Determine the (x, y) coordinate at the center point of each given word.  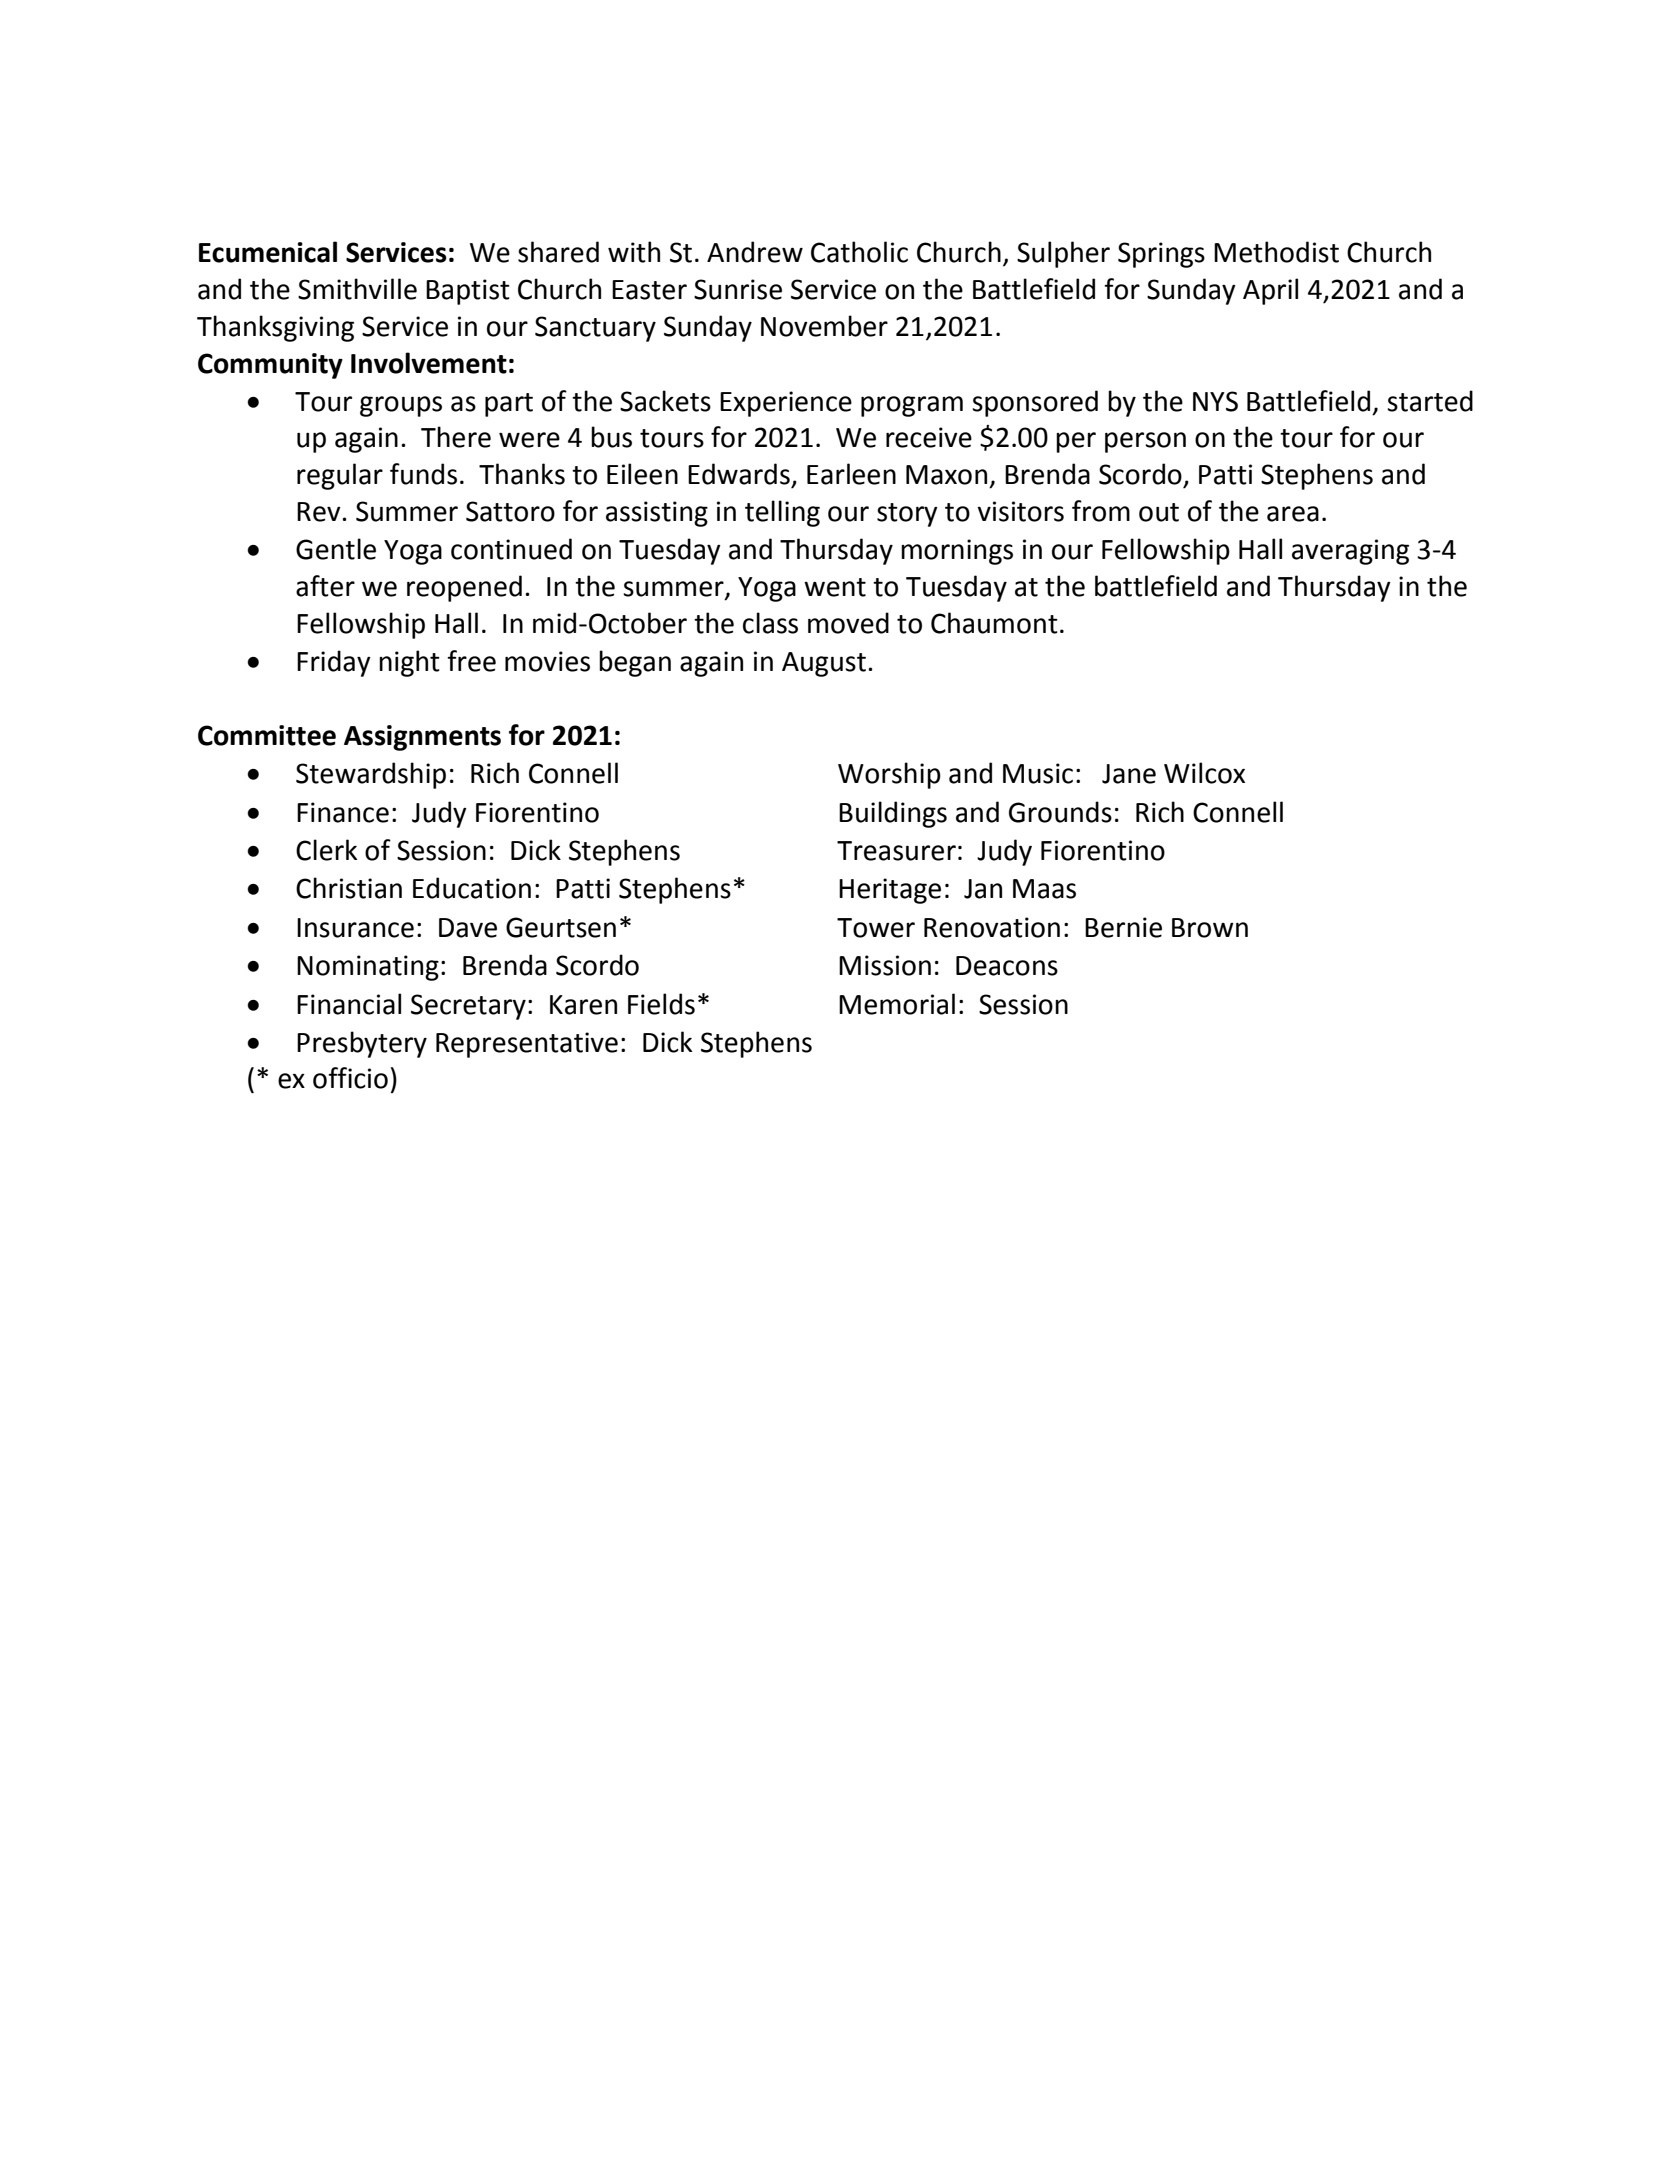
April (1270, 291)
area (1293, 514)
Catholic (859, 252)
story (907, 515)
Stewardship (371, 775)
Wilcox (1204, 773)
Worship (889, 775)
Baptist (468, 292)
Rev (320, 512)
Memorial (897, 1004)
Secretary (468, 1007)
